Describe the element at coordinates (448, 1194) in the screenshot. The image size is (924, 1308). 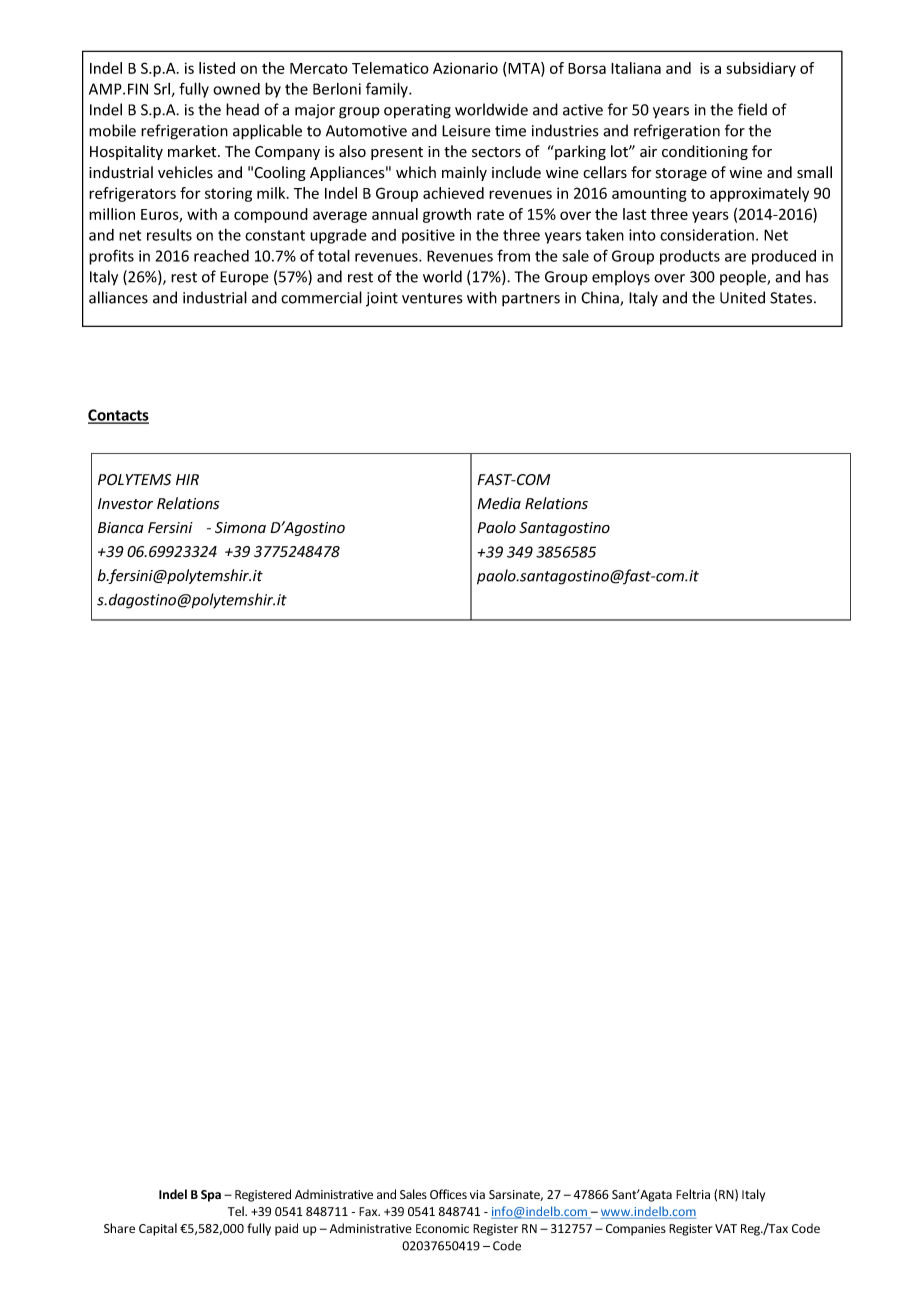
I see `Offices` at that location.
